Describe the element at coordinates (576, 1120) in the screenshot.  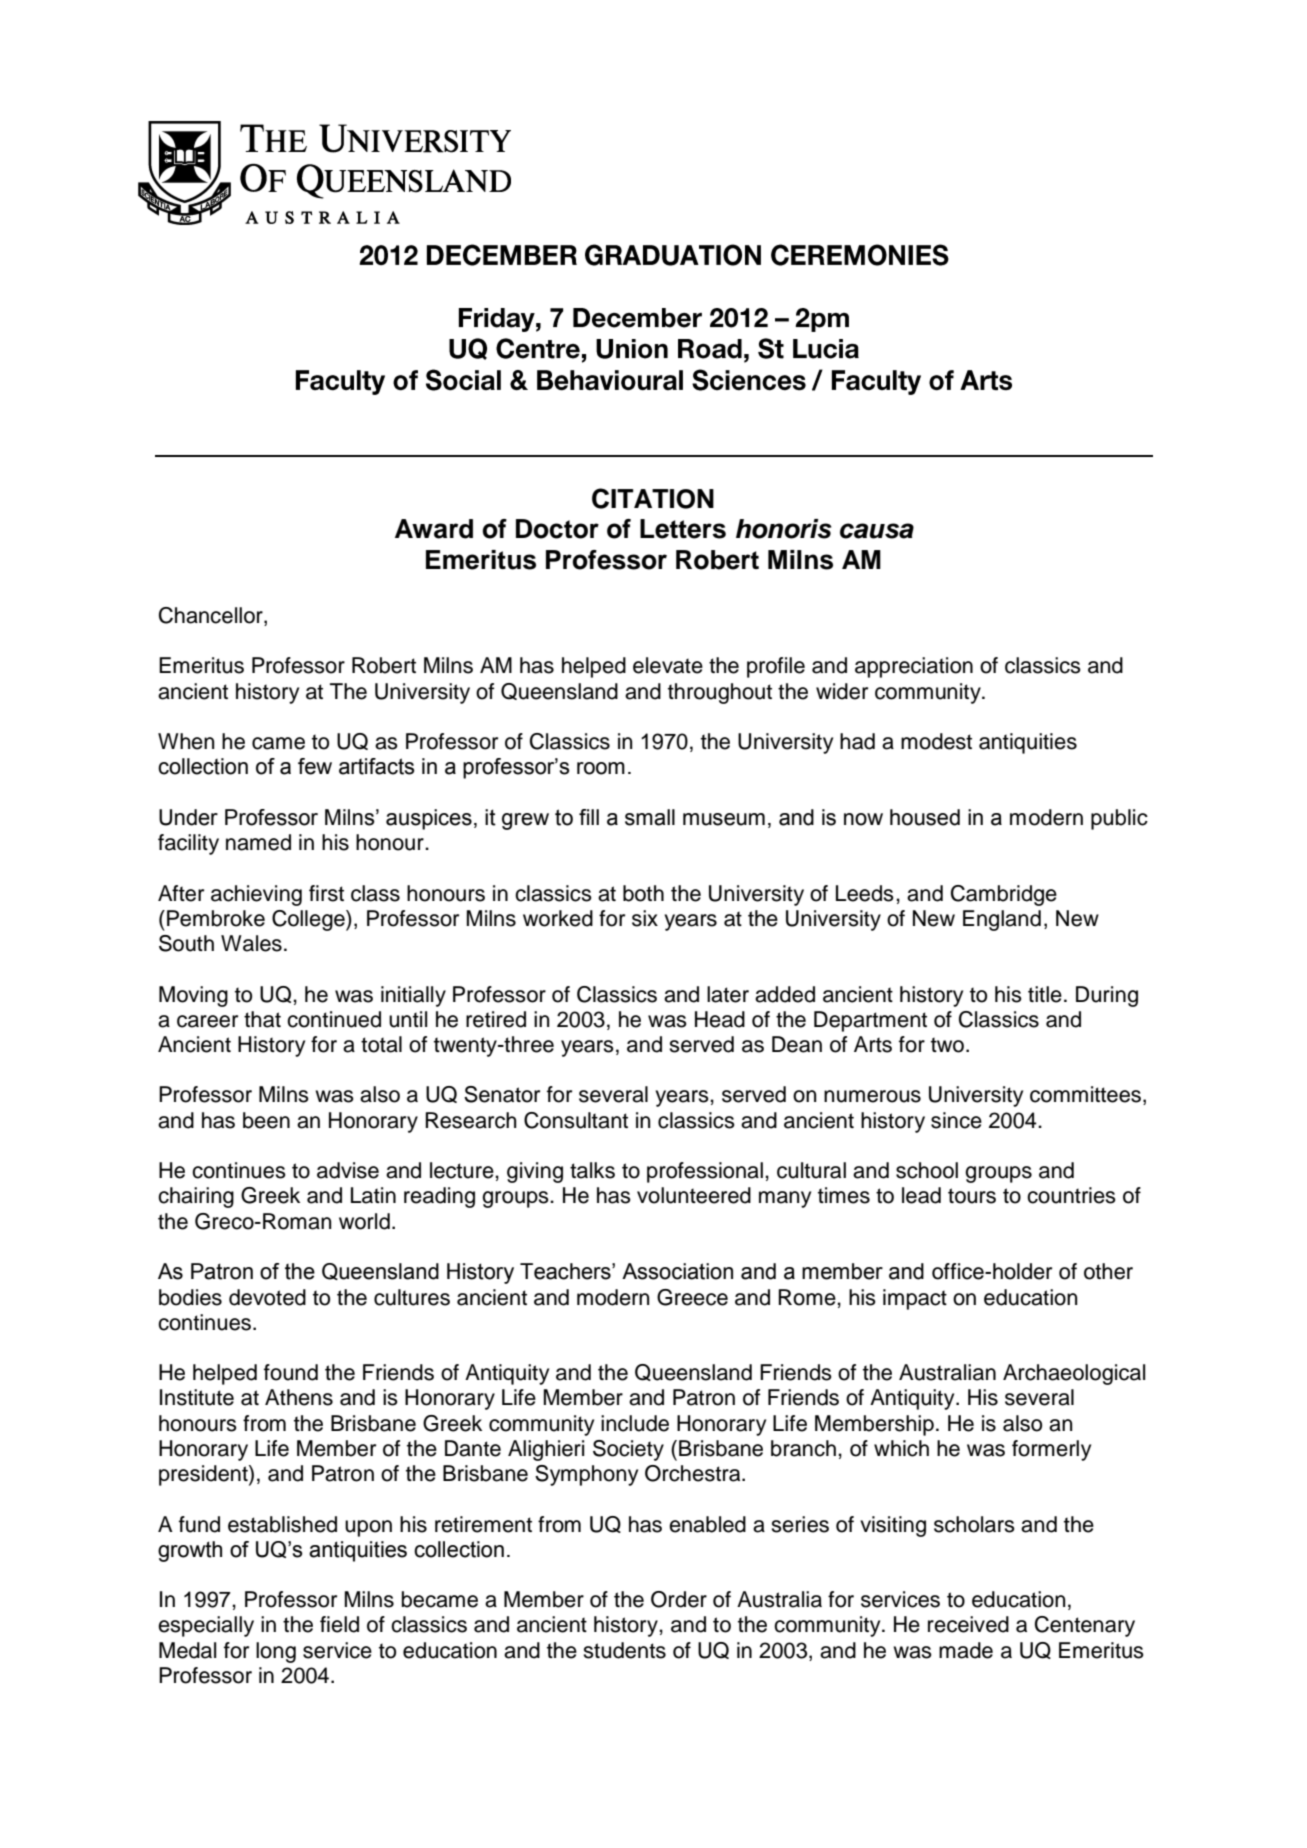
I see `Consultant` at that location.
